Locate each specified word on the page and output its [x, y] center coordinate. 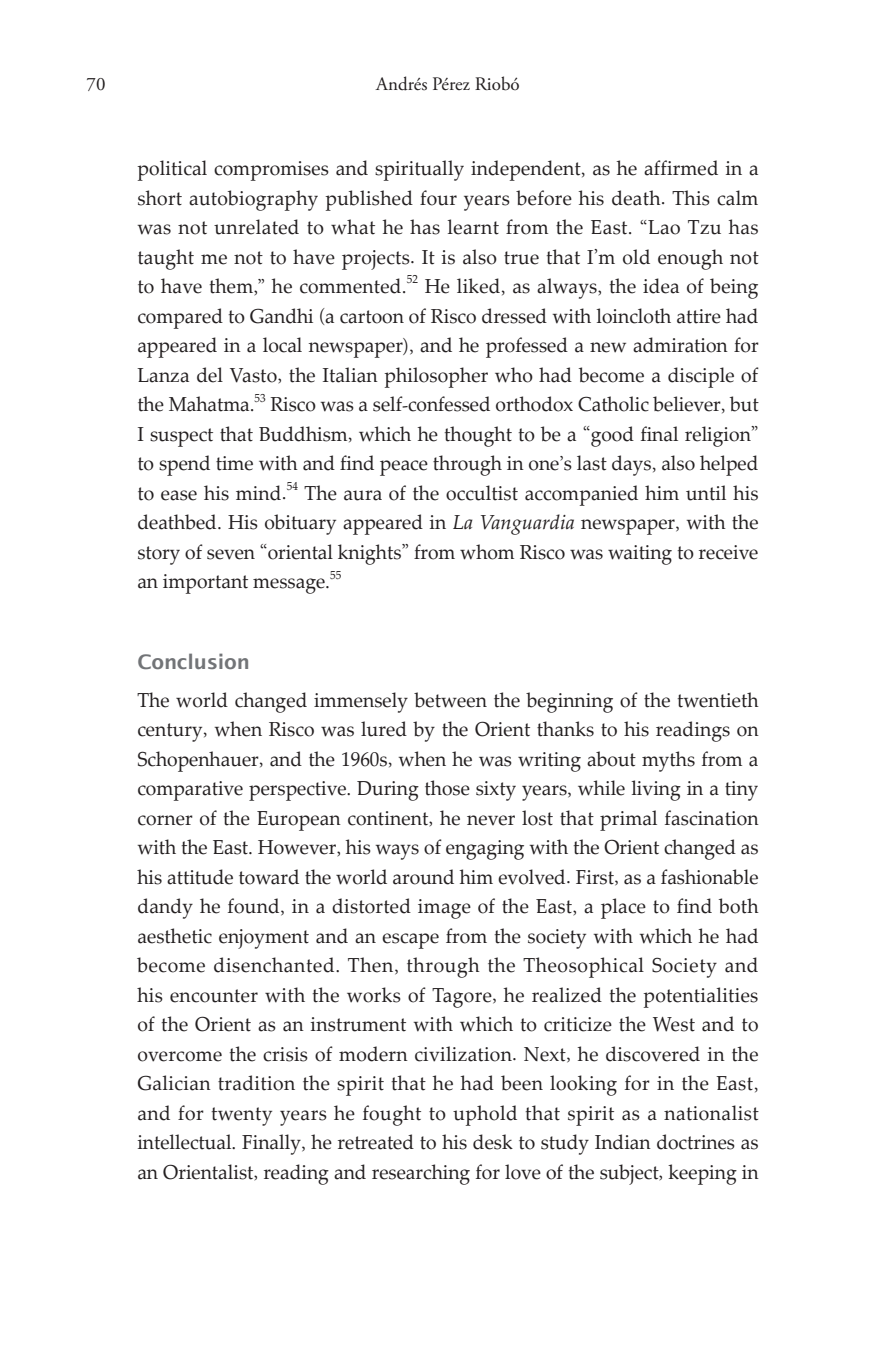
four [438, 198]
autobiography [253, 200]
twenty [241, 1116]
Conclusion [193, 661]
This [691, 198]
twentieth [718, 700]
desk [493, 1142]
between [450, 700]
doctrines [696, 1142]
